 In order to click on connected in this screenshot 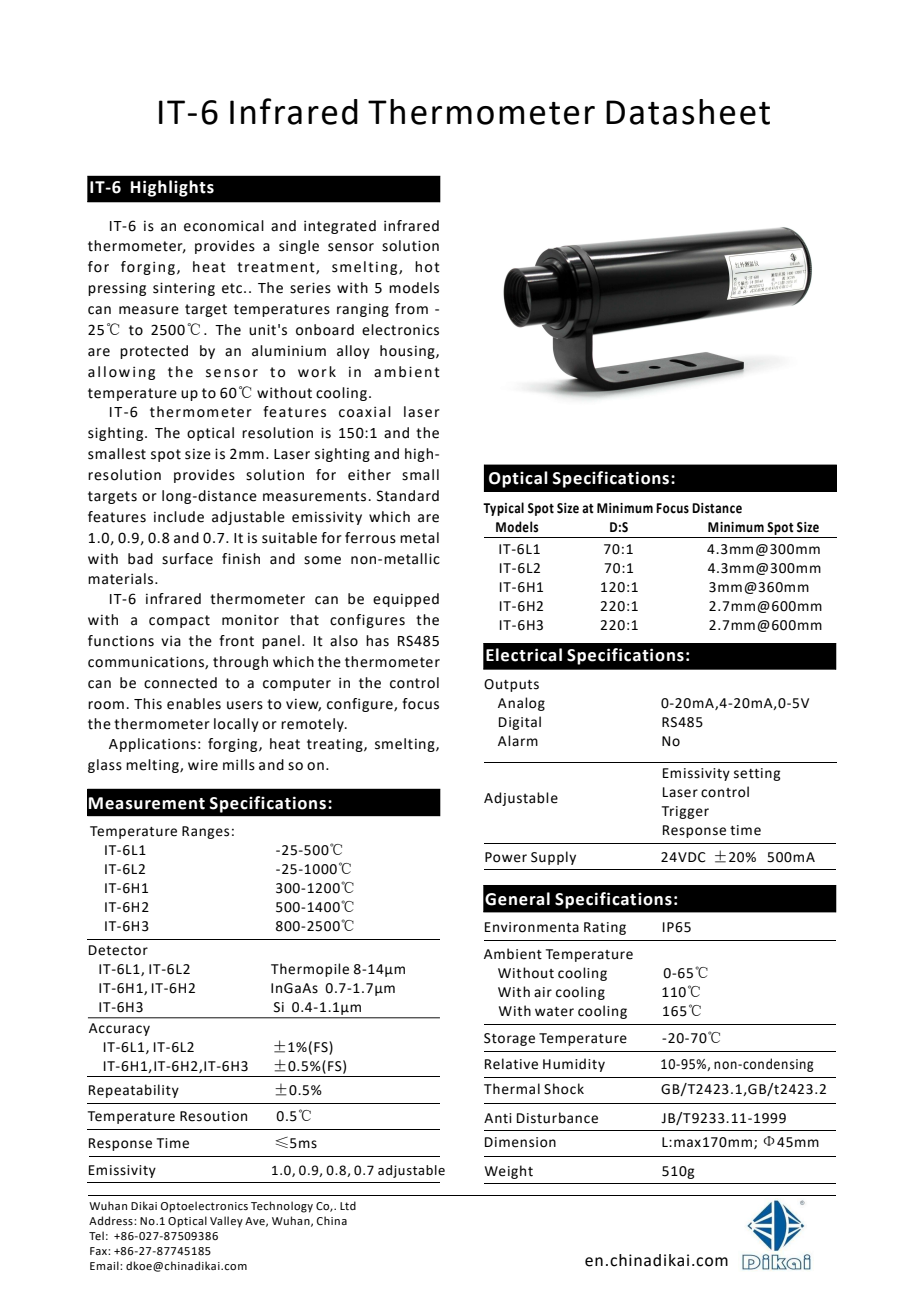, I will do `click(180, 683)`.
